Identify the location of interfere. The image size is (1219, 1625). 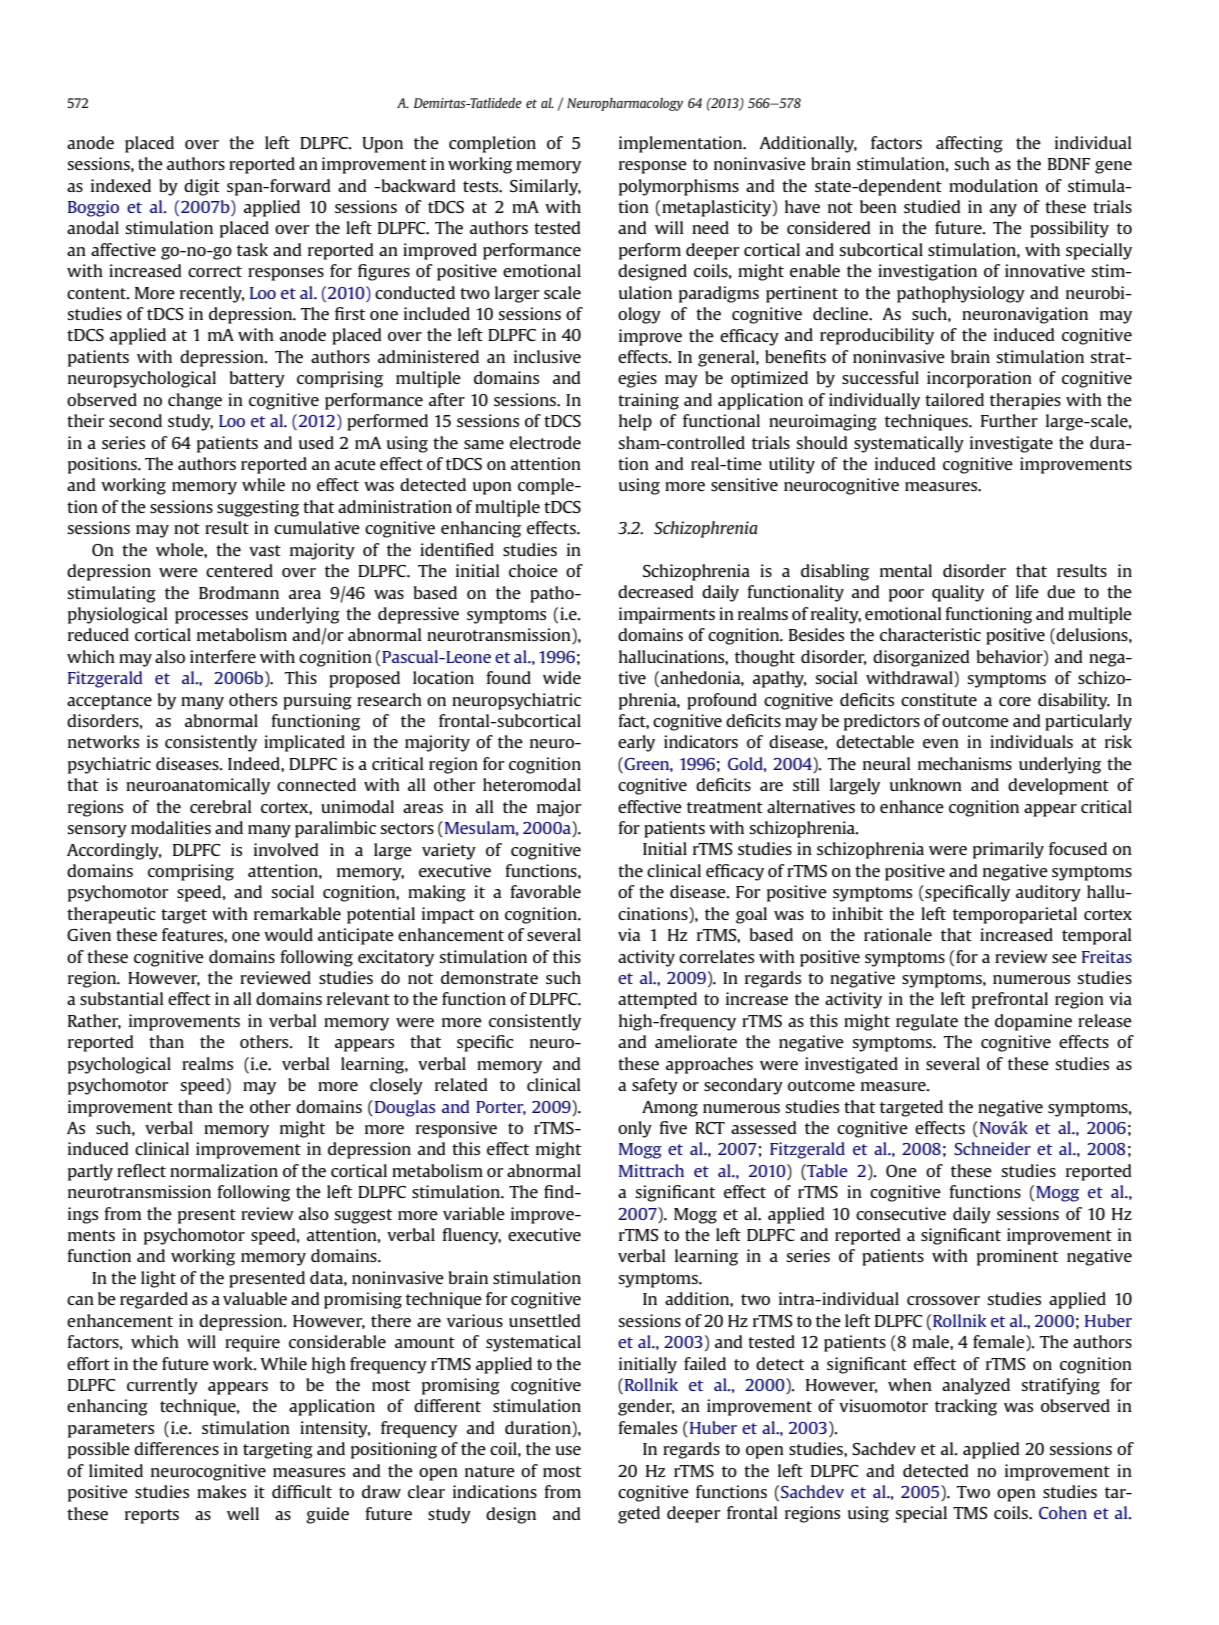
(223, 656).
